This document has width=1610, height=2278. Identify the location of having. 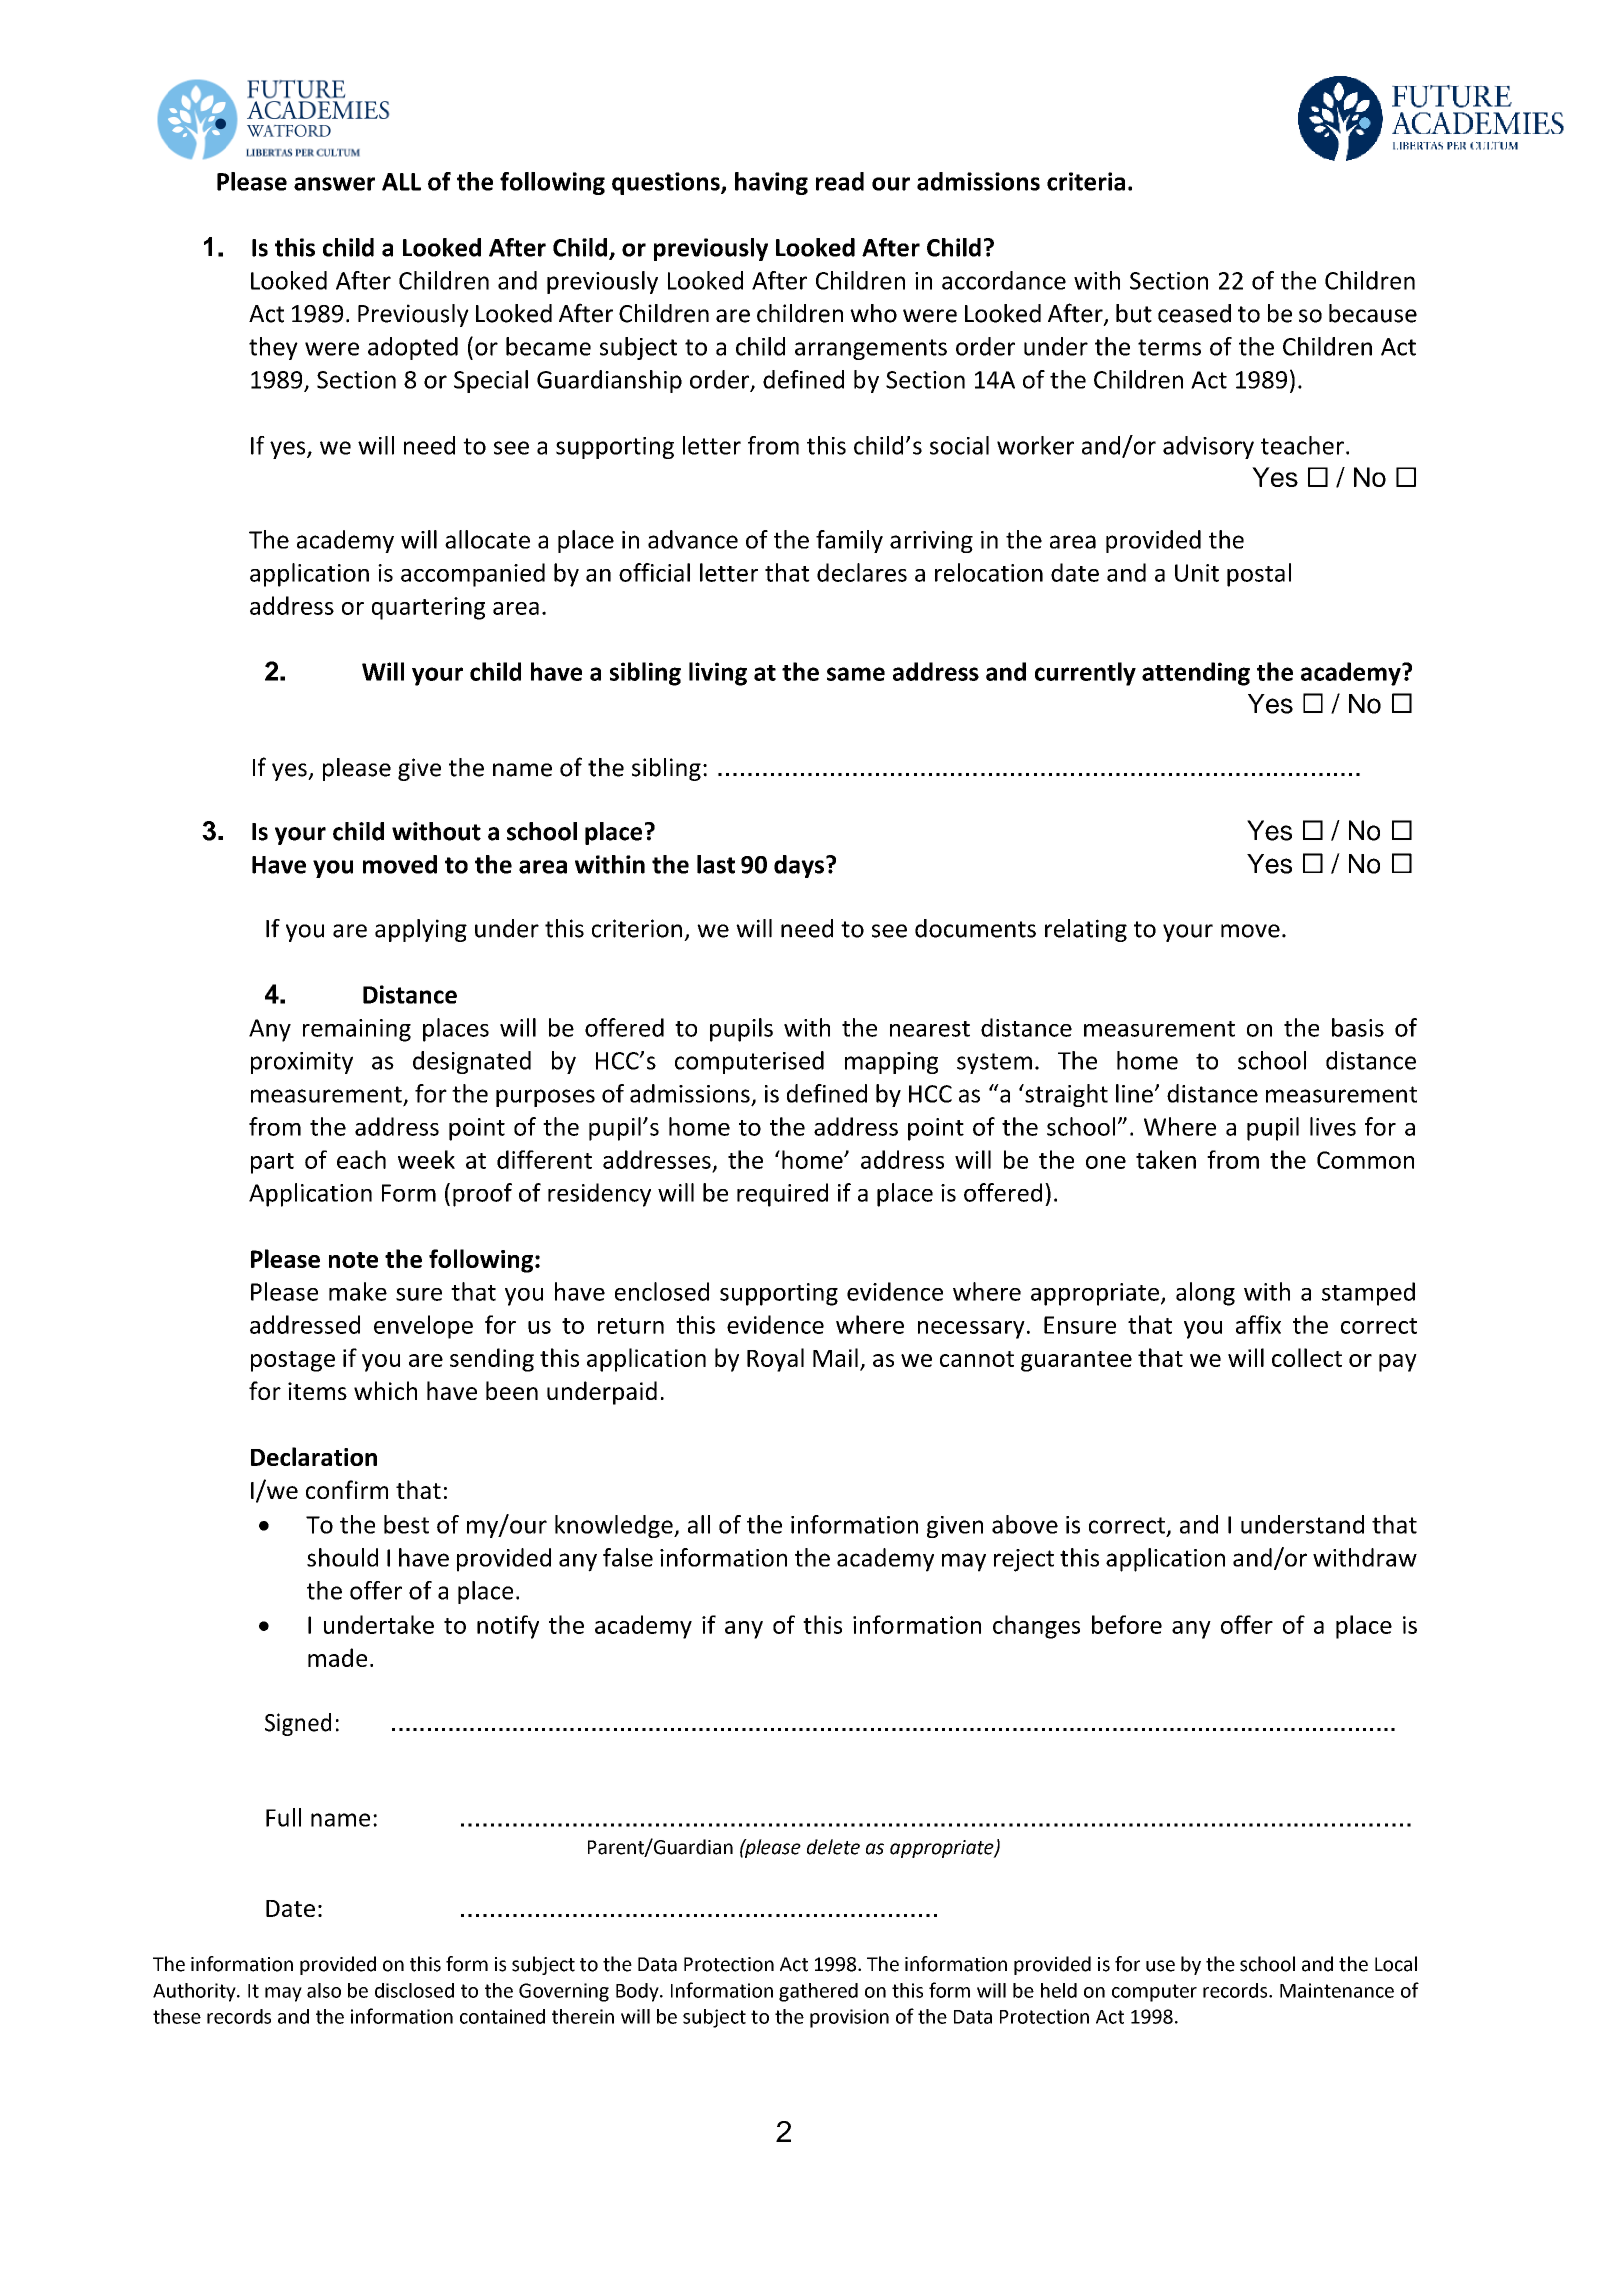
(771, 183).
